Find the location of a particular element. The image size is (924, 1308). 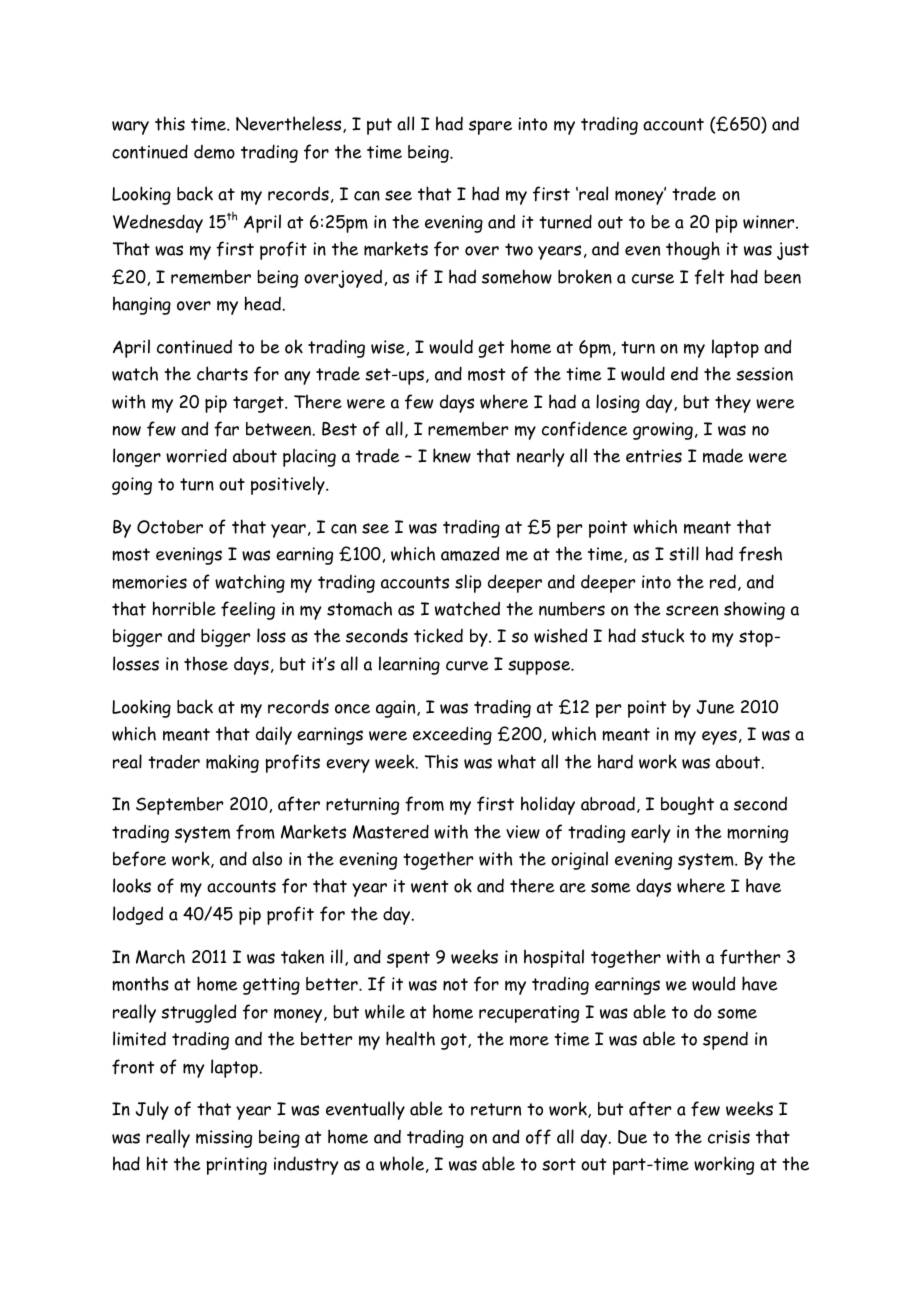

winner is located at coordinates (770, 222).
